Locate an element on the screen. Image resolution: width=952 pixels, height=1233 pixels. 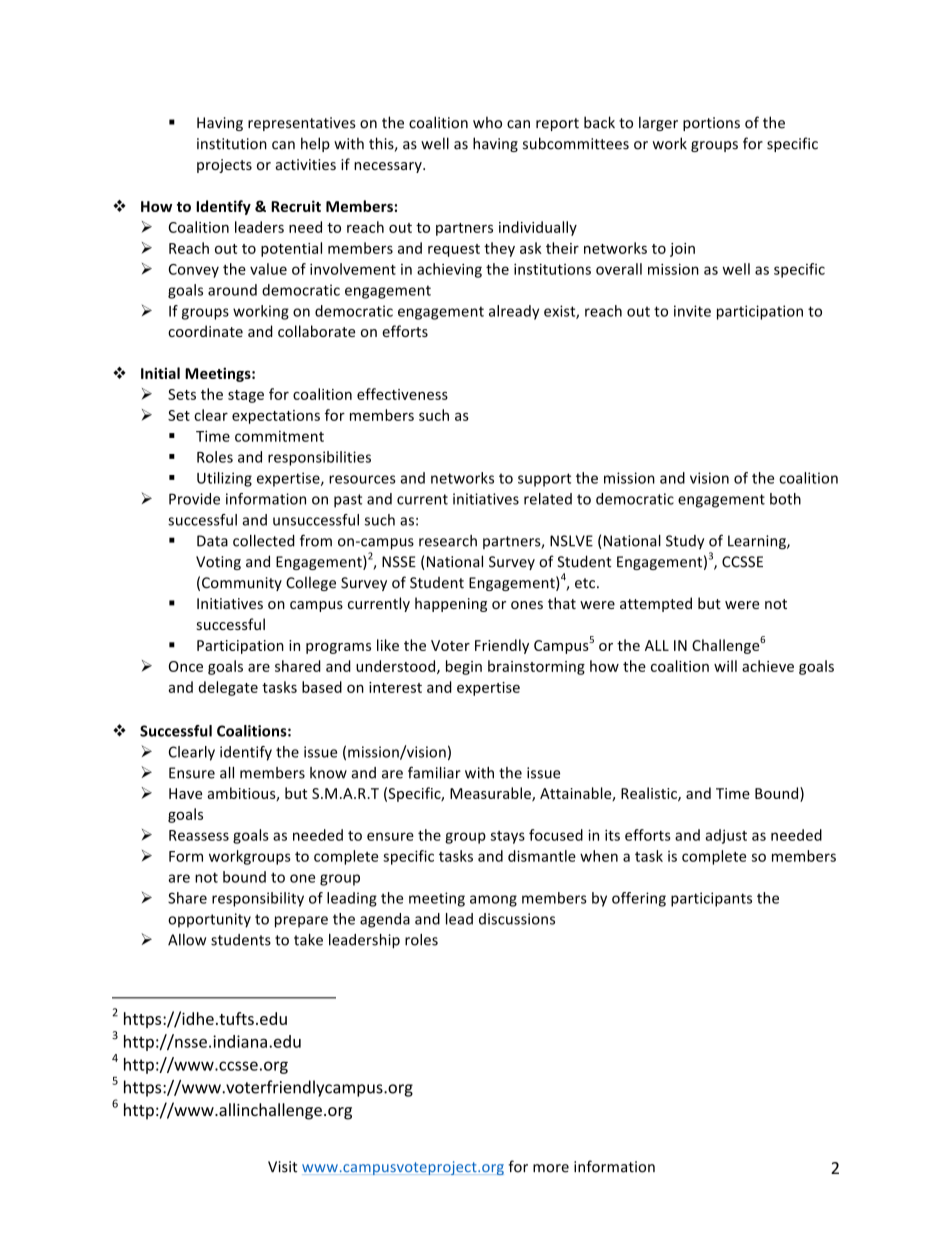
projects is located at coordinates (224, 166).
